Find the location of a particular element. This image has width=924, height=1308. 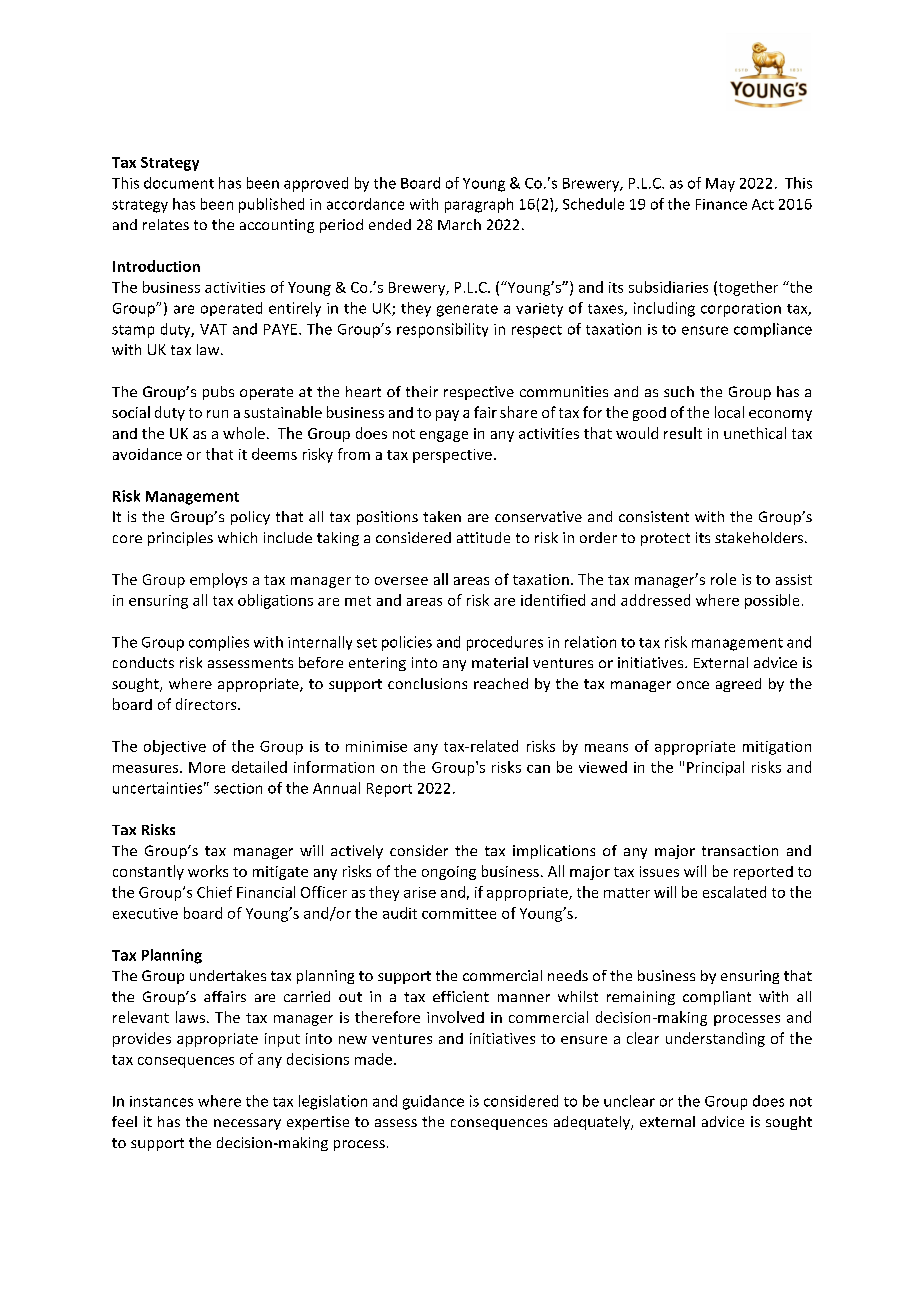

engage is located at coordinates (444, 436).
